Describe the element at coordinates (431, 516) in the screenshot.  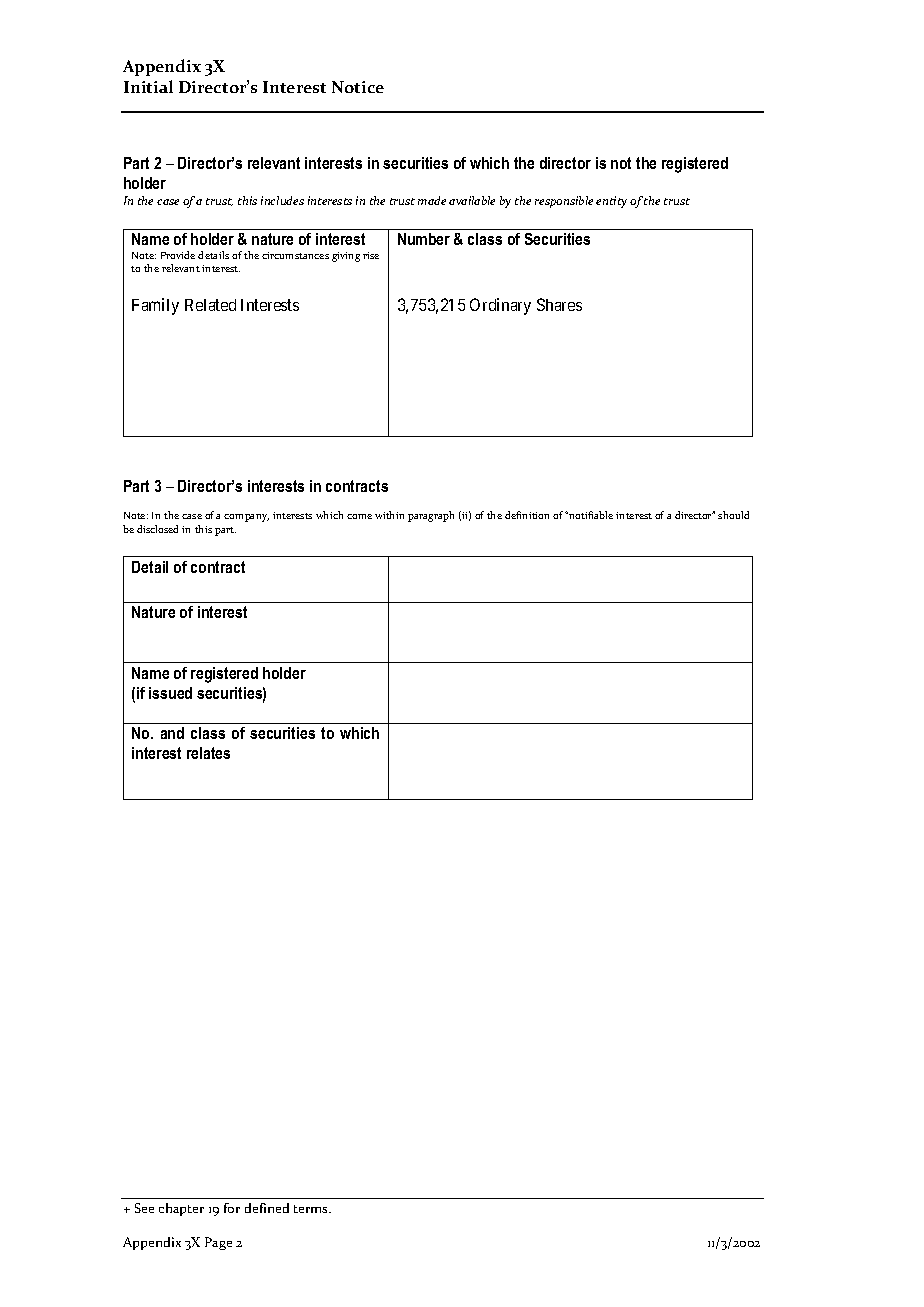
I see `paragraph` at that location.
